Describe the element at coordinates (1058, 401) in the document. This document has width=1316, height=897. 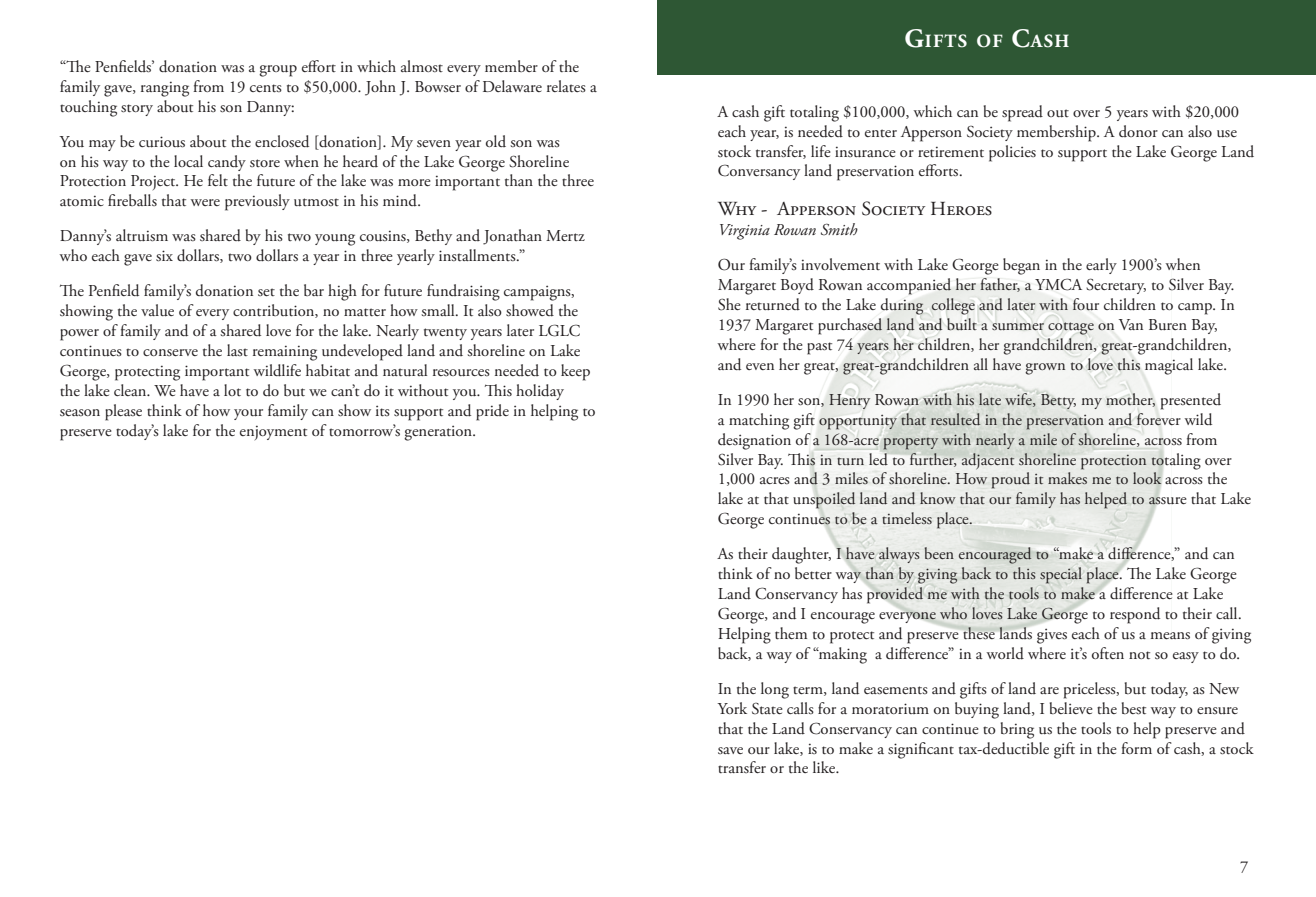
I see `Betty` at that location.
